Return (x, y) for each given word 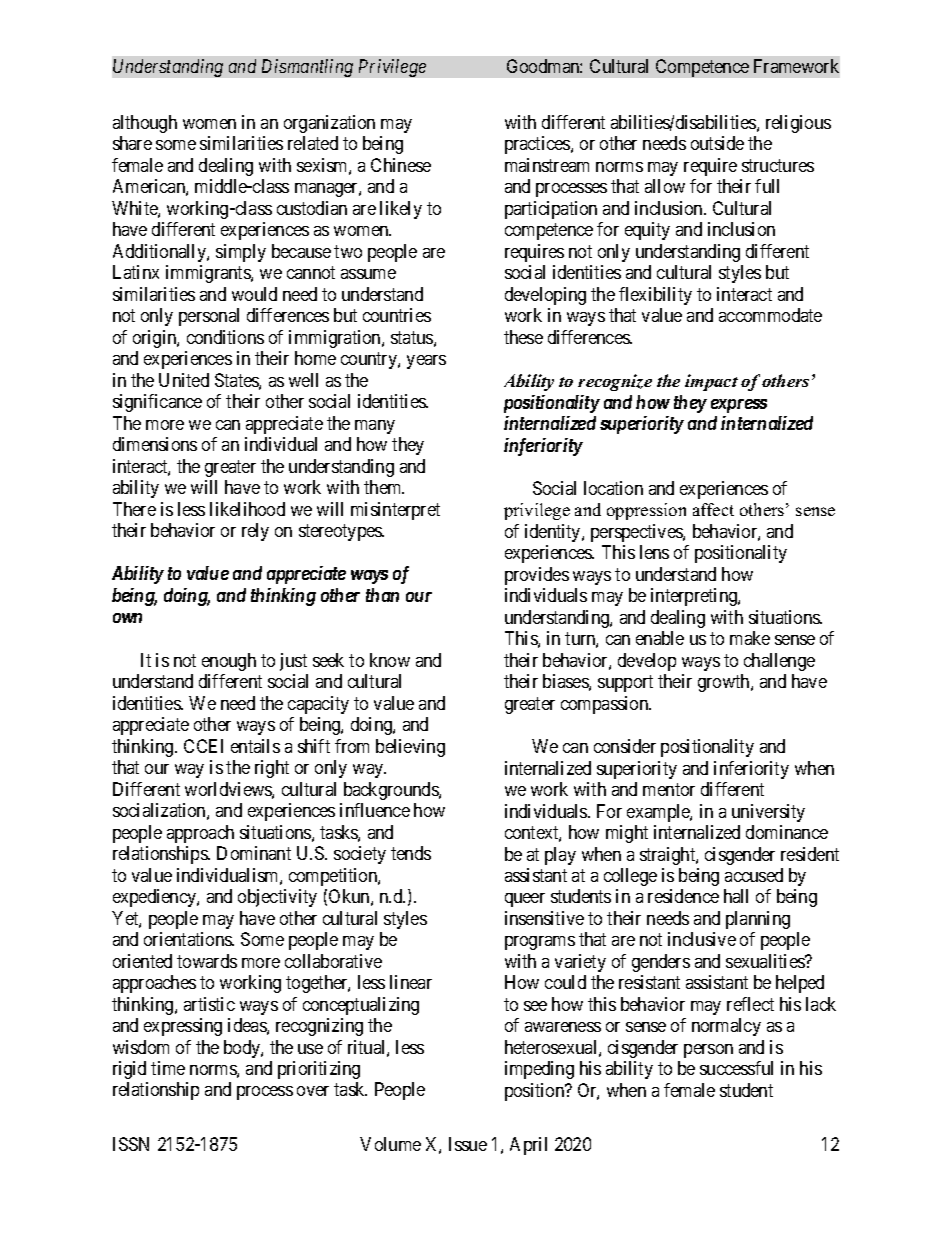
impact (711, 382)
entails (255, 746)
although (145, 124)
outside (717, 143)
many (375, 427)
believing (410, 748)
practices (538, 145)
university (768, 813)
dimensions (155, 444)
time (168, 1068)
